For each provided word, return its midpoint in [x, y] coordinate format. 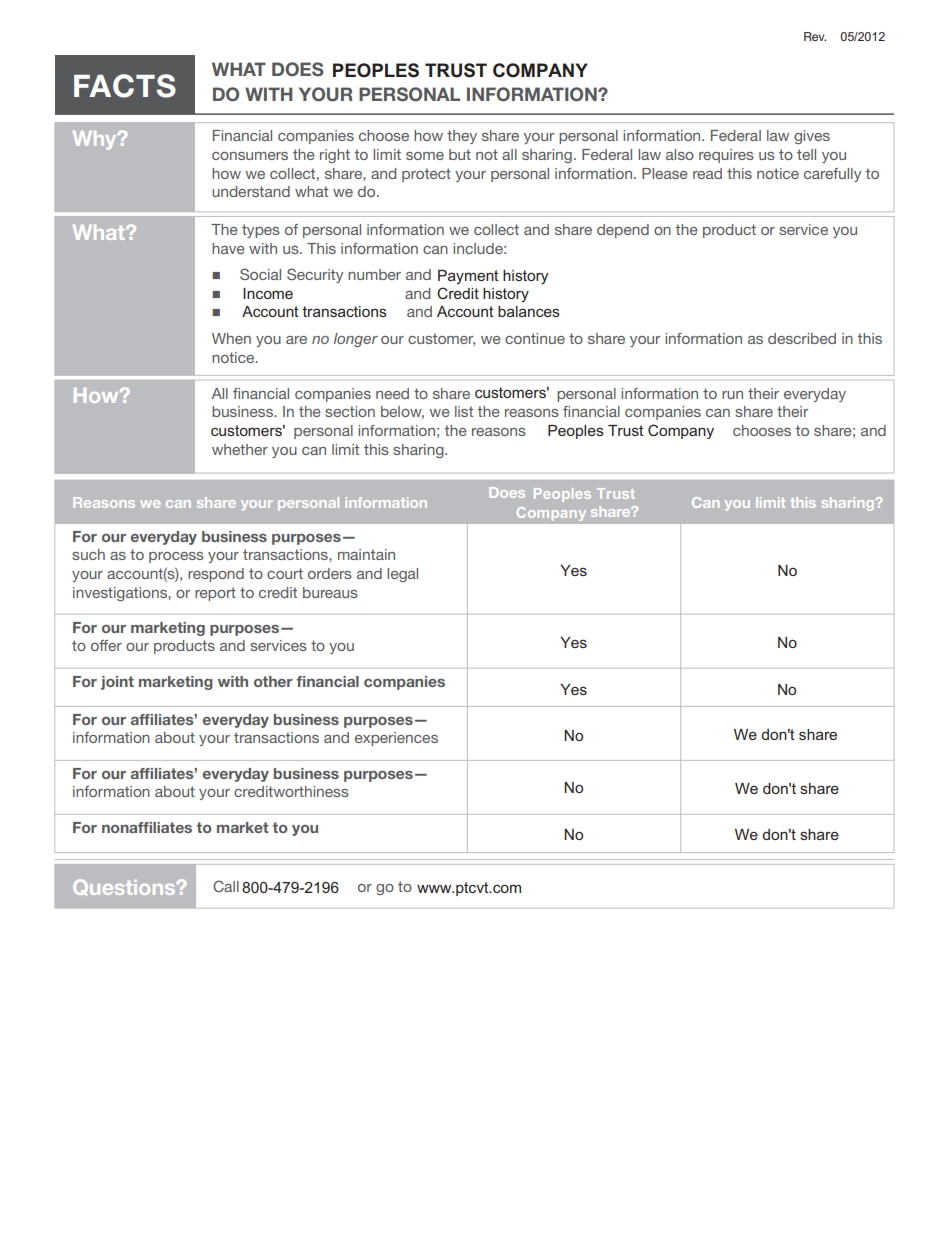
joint [117, 683]
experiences [396, 739]
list [464, 411]
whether [240, 449]
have [228, 248]
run [732, 395]
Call [226, 886]
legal [402, 575]
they [462, 137]
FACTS [125, 86]
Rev [815, 36]
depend [623, 231]
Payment [468, 277]
